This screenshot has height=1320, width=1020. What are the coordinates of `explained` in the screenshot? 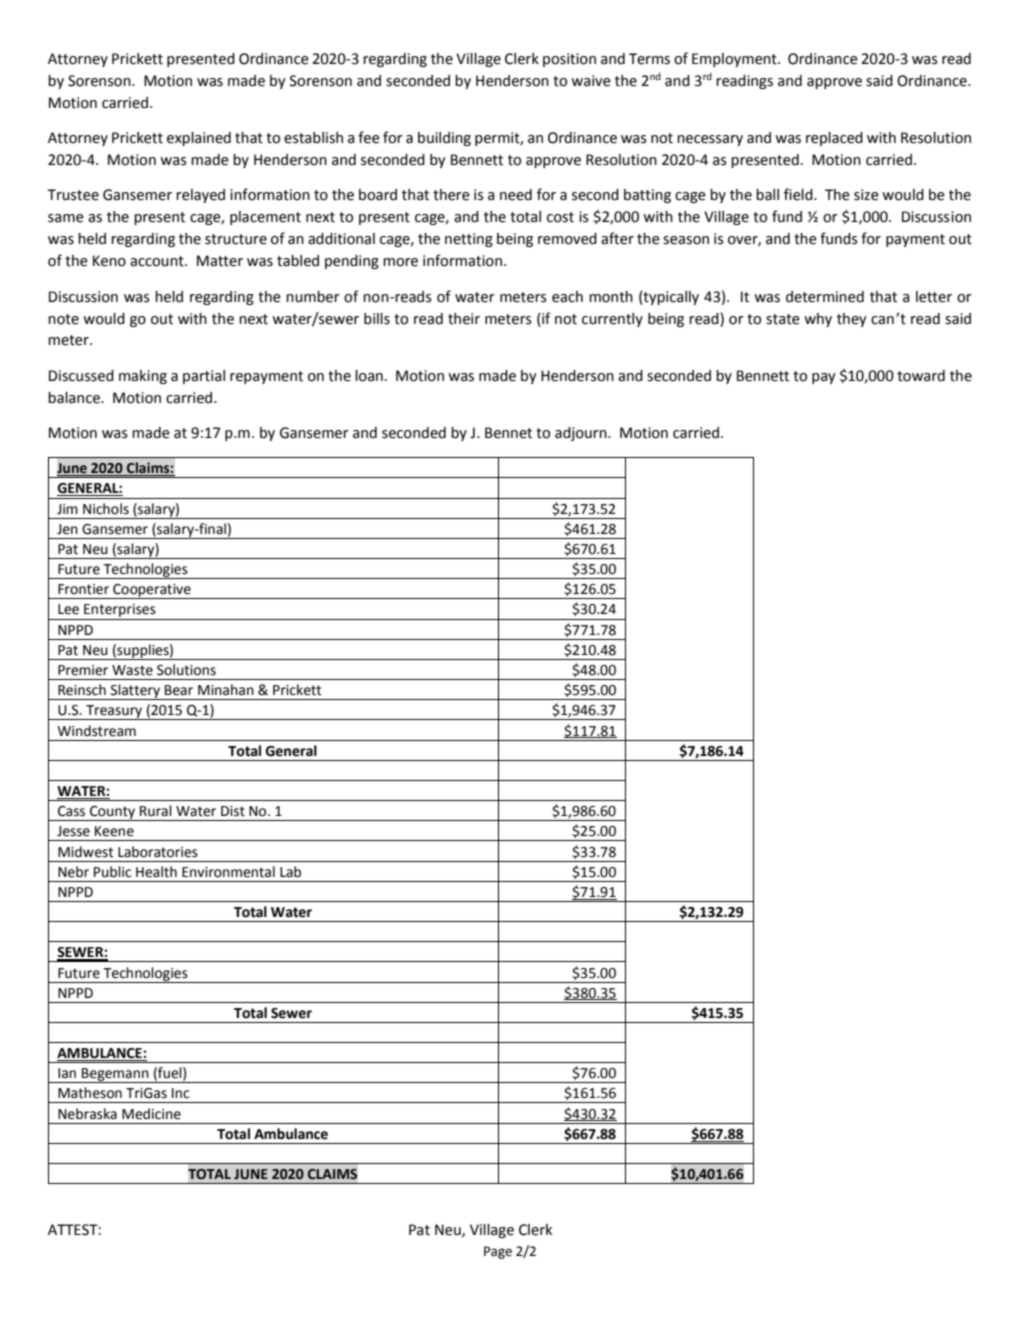 It's located at (199, 139).
